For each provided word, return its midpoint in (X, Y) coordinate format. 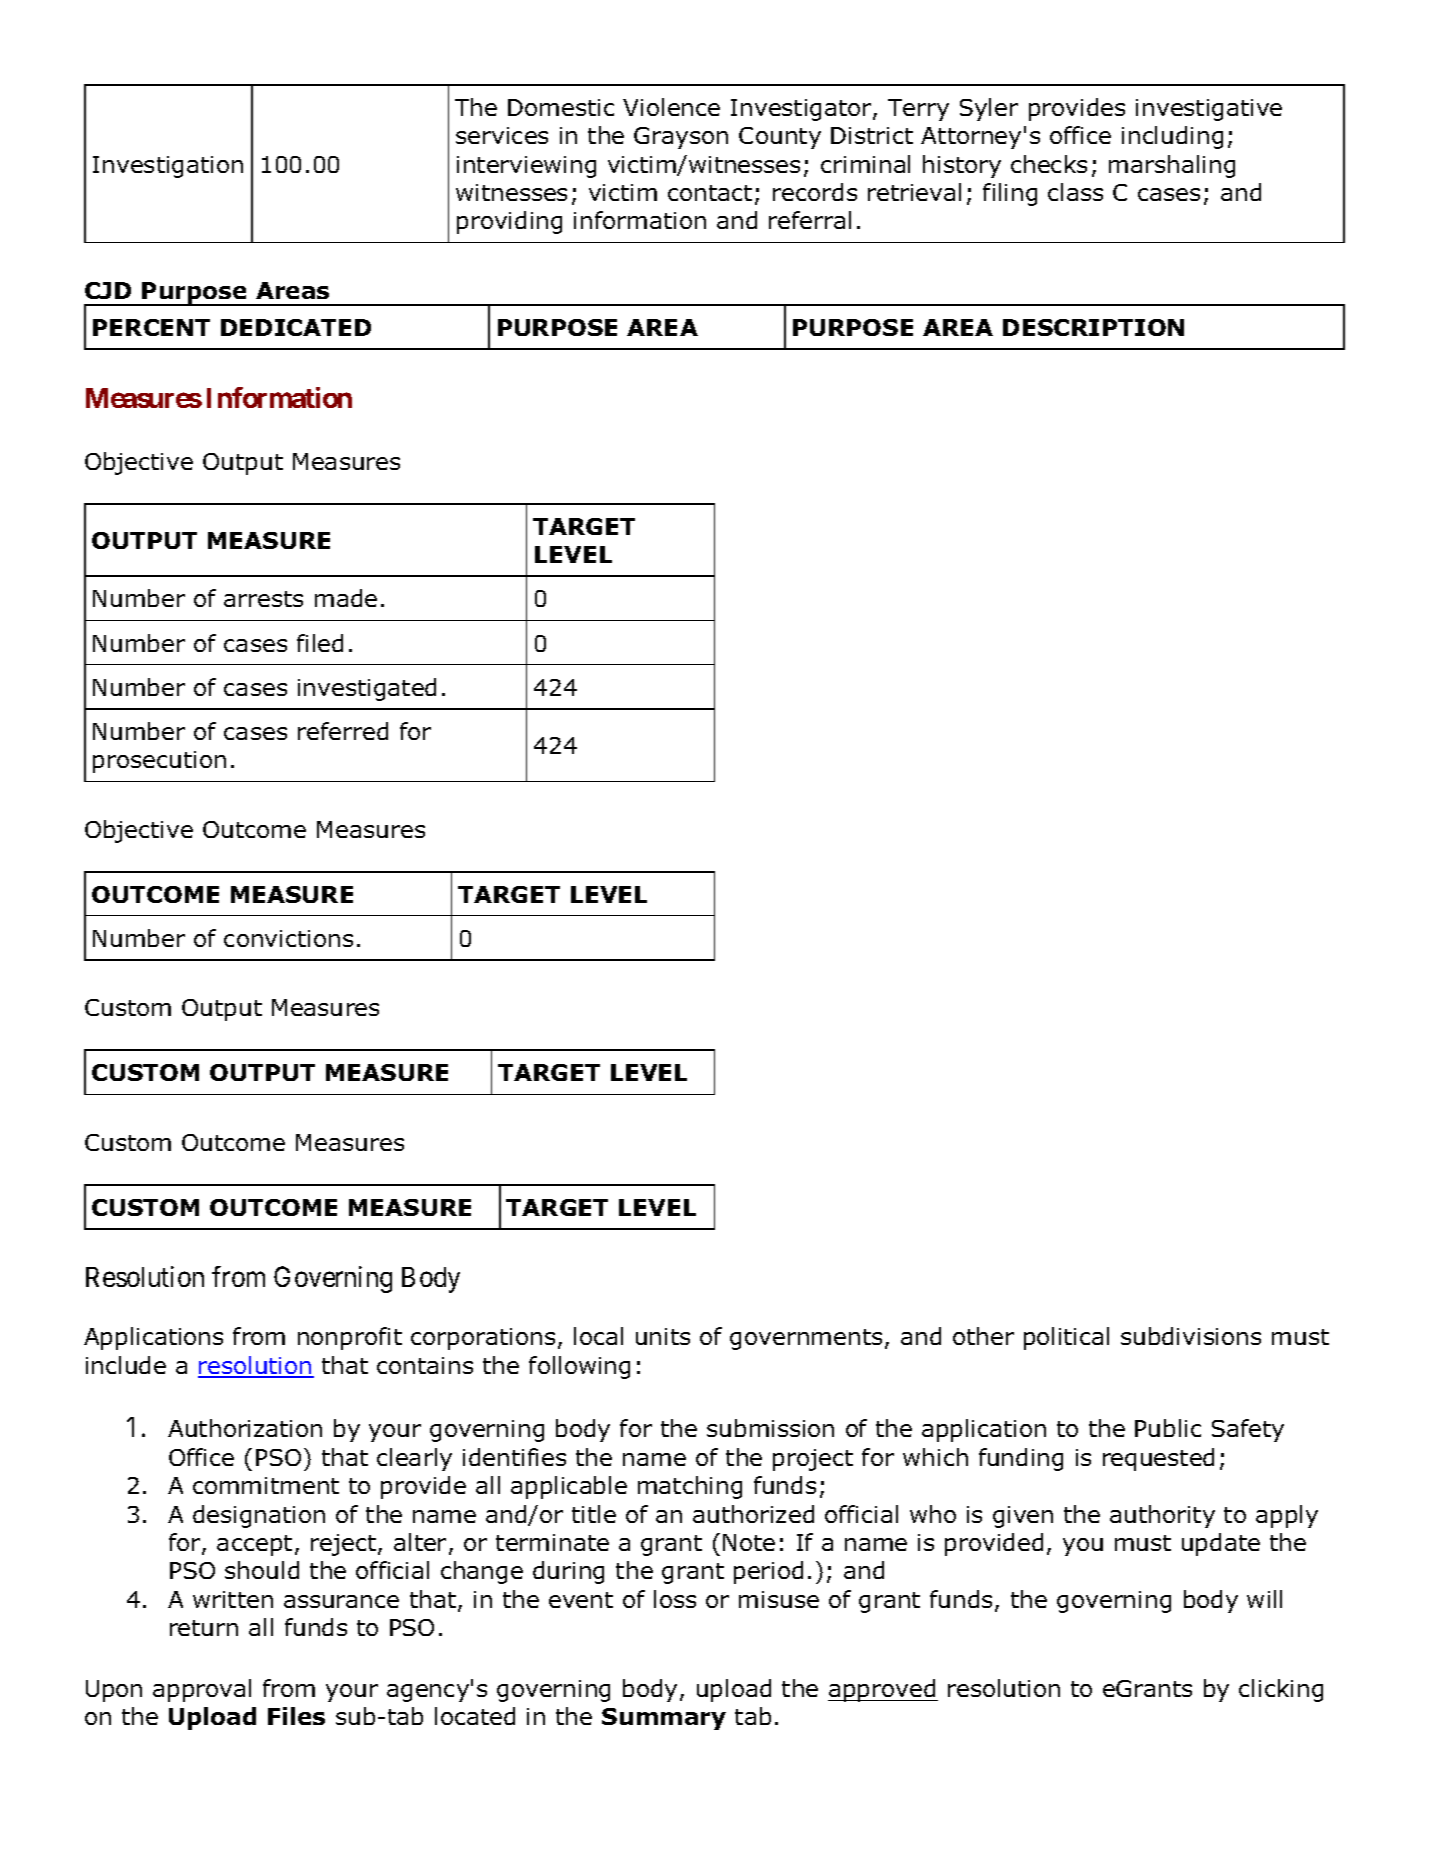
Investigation (168, 167)
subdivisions (1191, 1336)
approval (202, 1690)
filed (320, 643)
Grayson (681, 138)
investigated (367, 689)
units (663, 1336)
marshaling (1172, 166)
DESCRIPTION (1093, 327)
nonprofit (350, 1338)
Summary (664, 1719)
